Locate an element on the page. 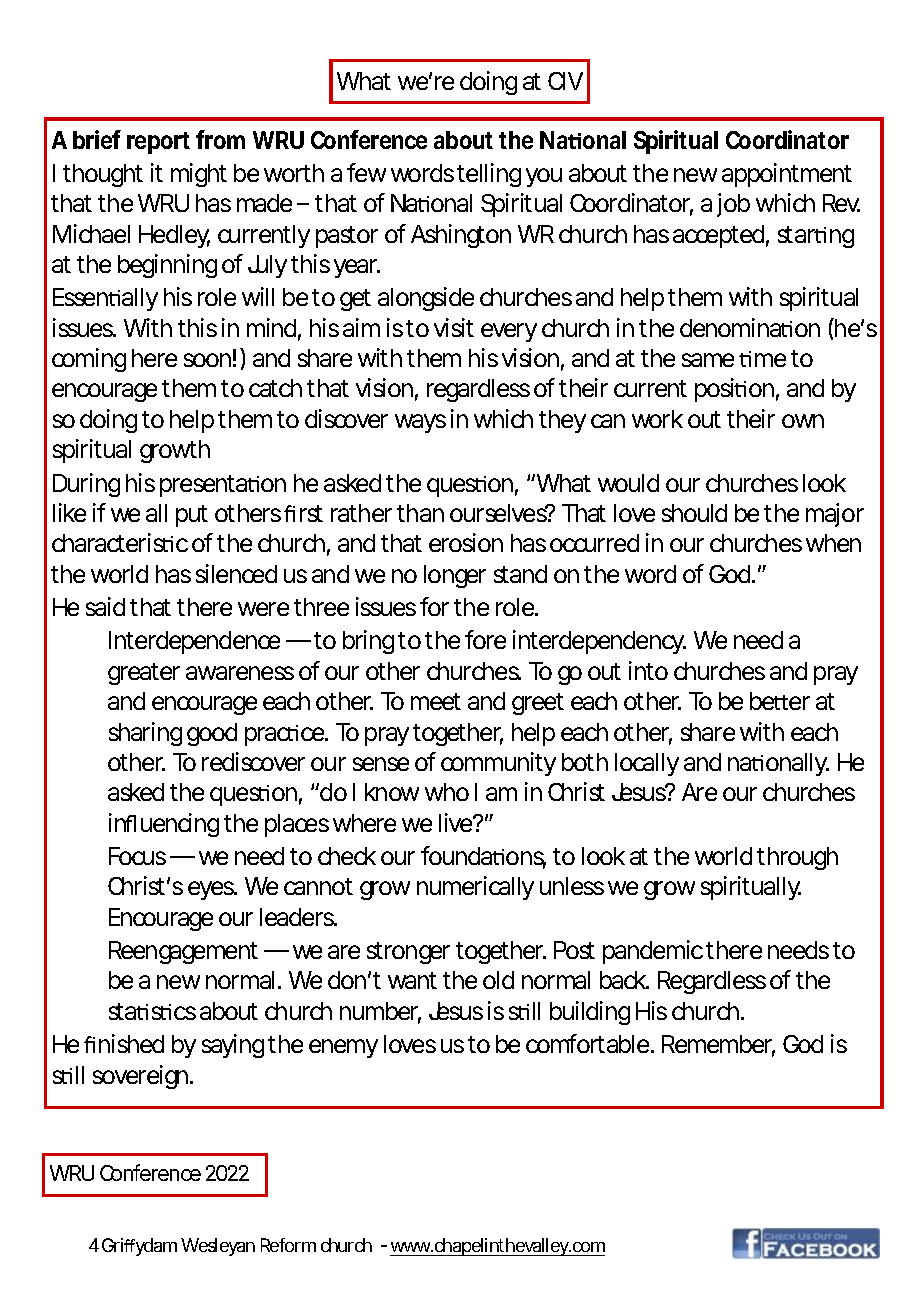 This document has width=924, height=1308. put is located at coordinates (192, 516).
